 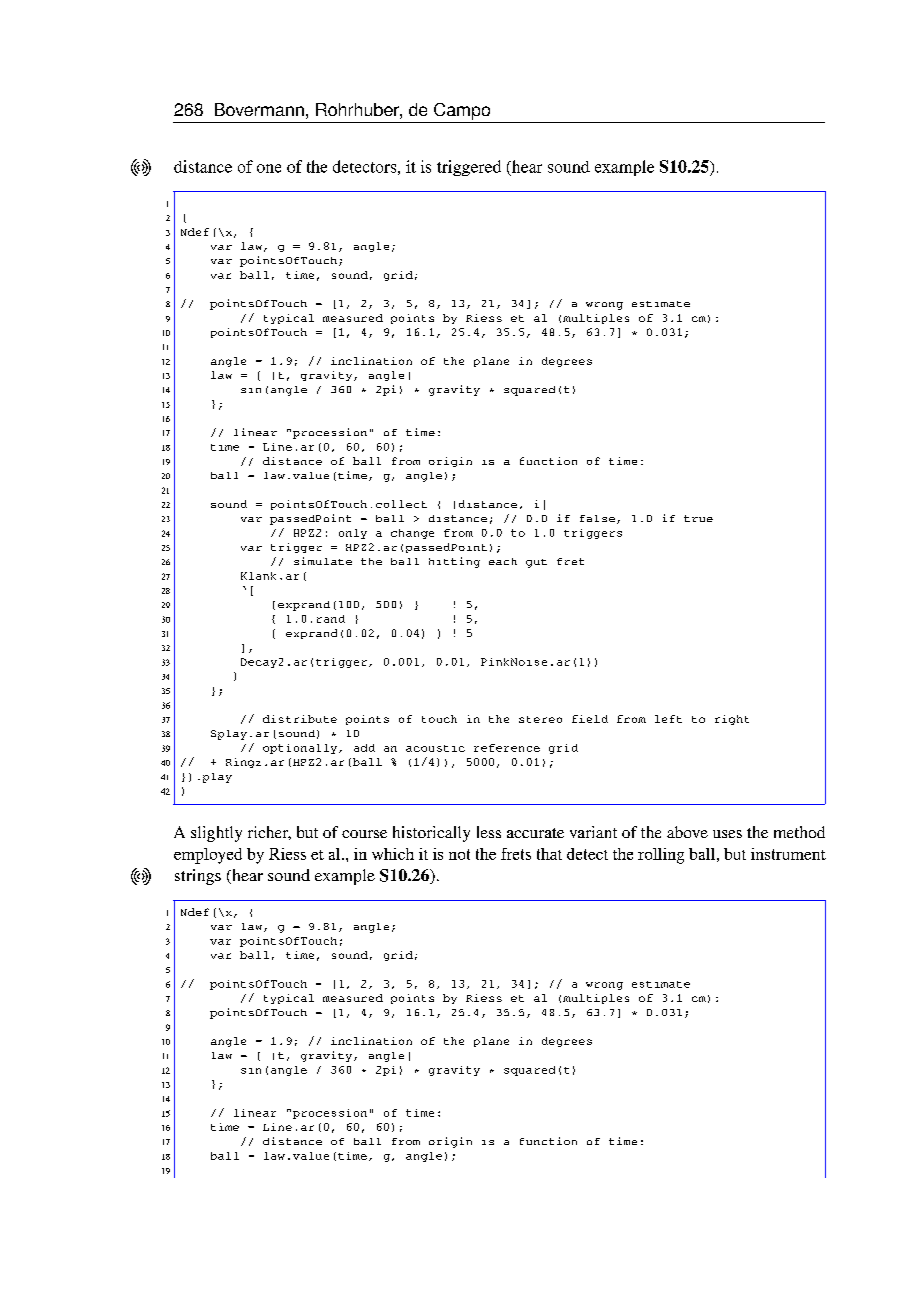 I want to click on Campo, so click(x=462, y=111).
